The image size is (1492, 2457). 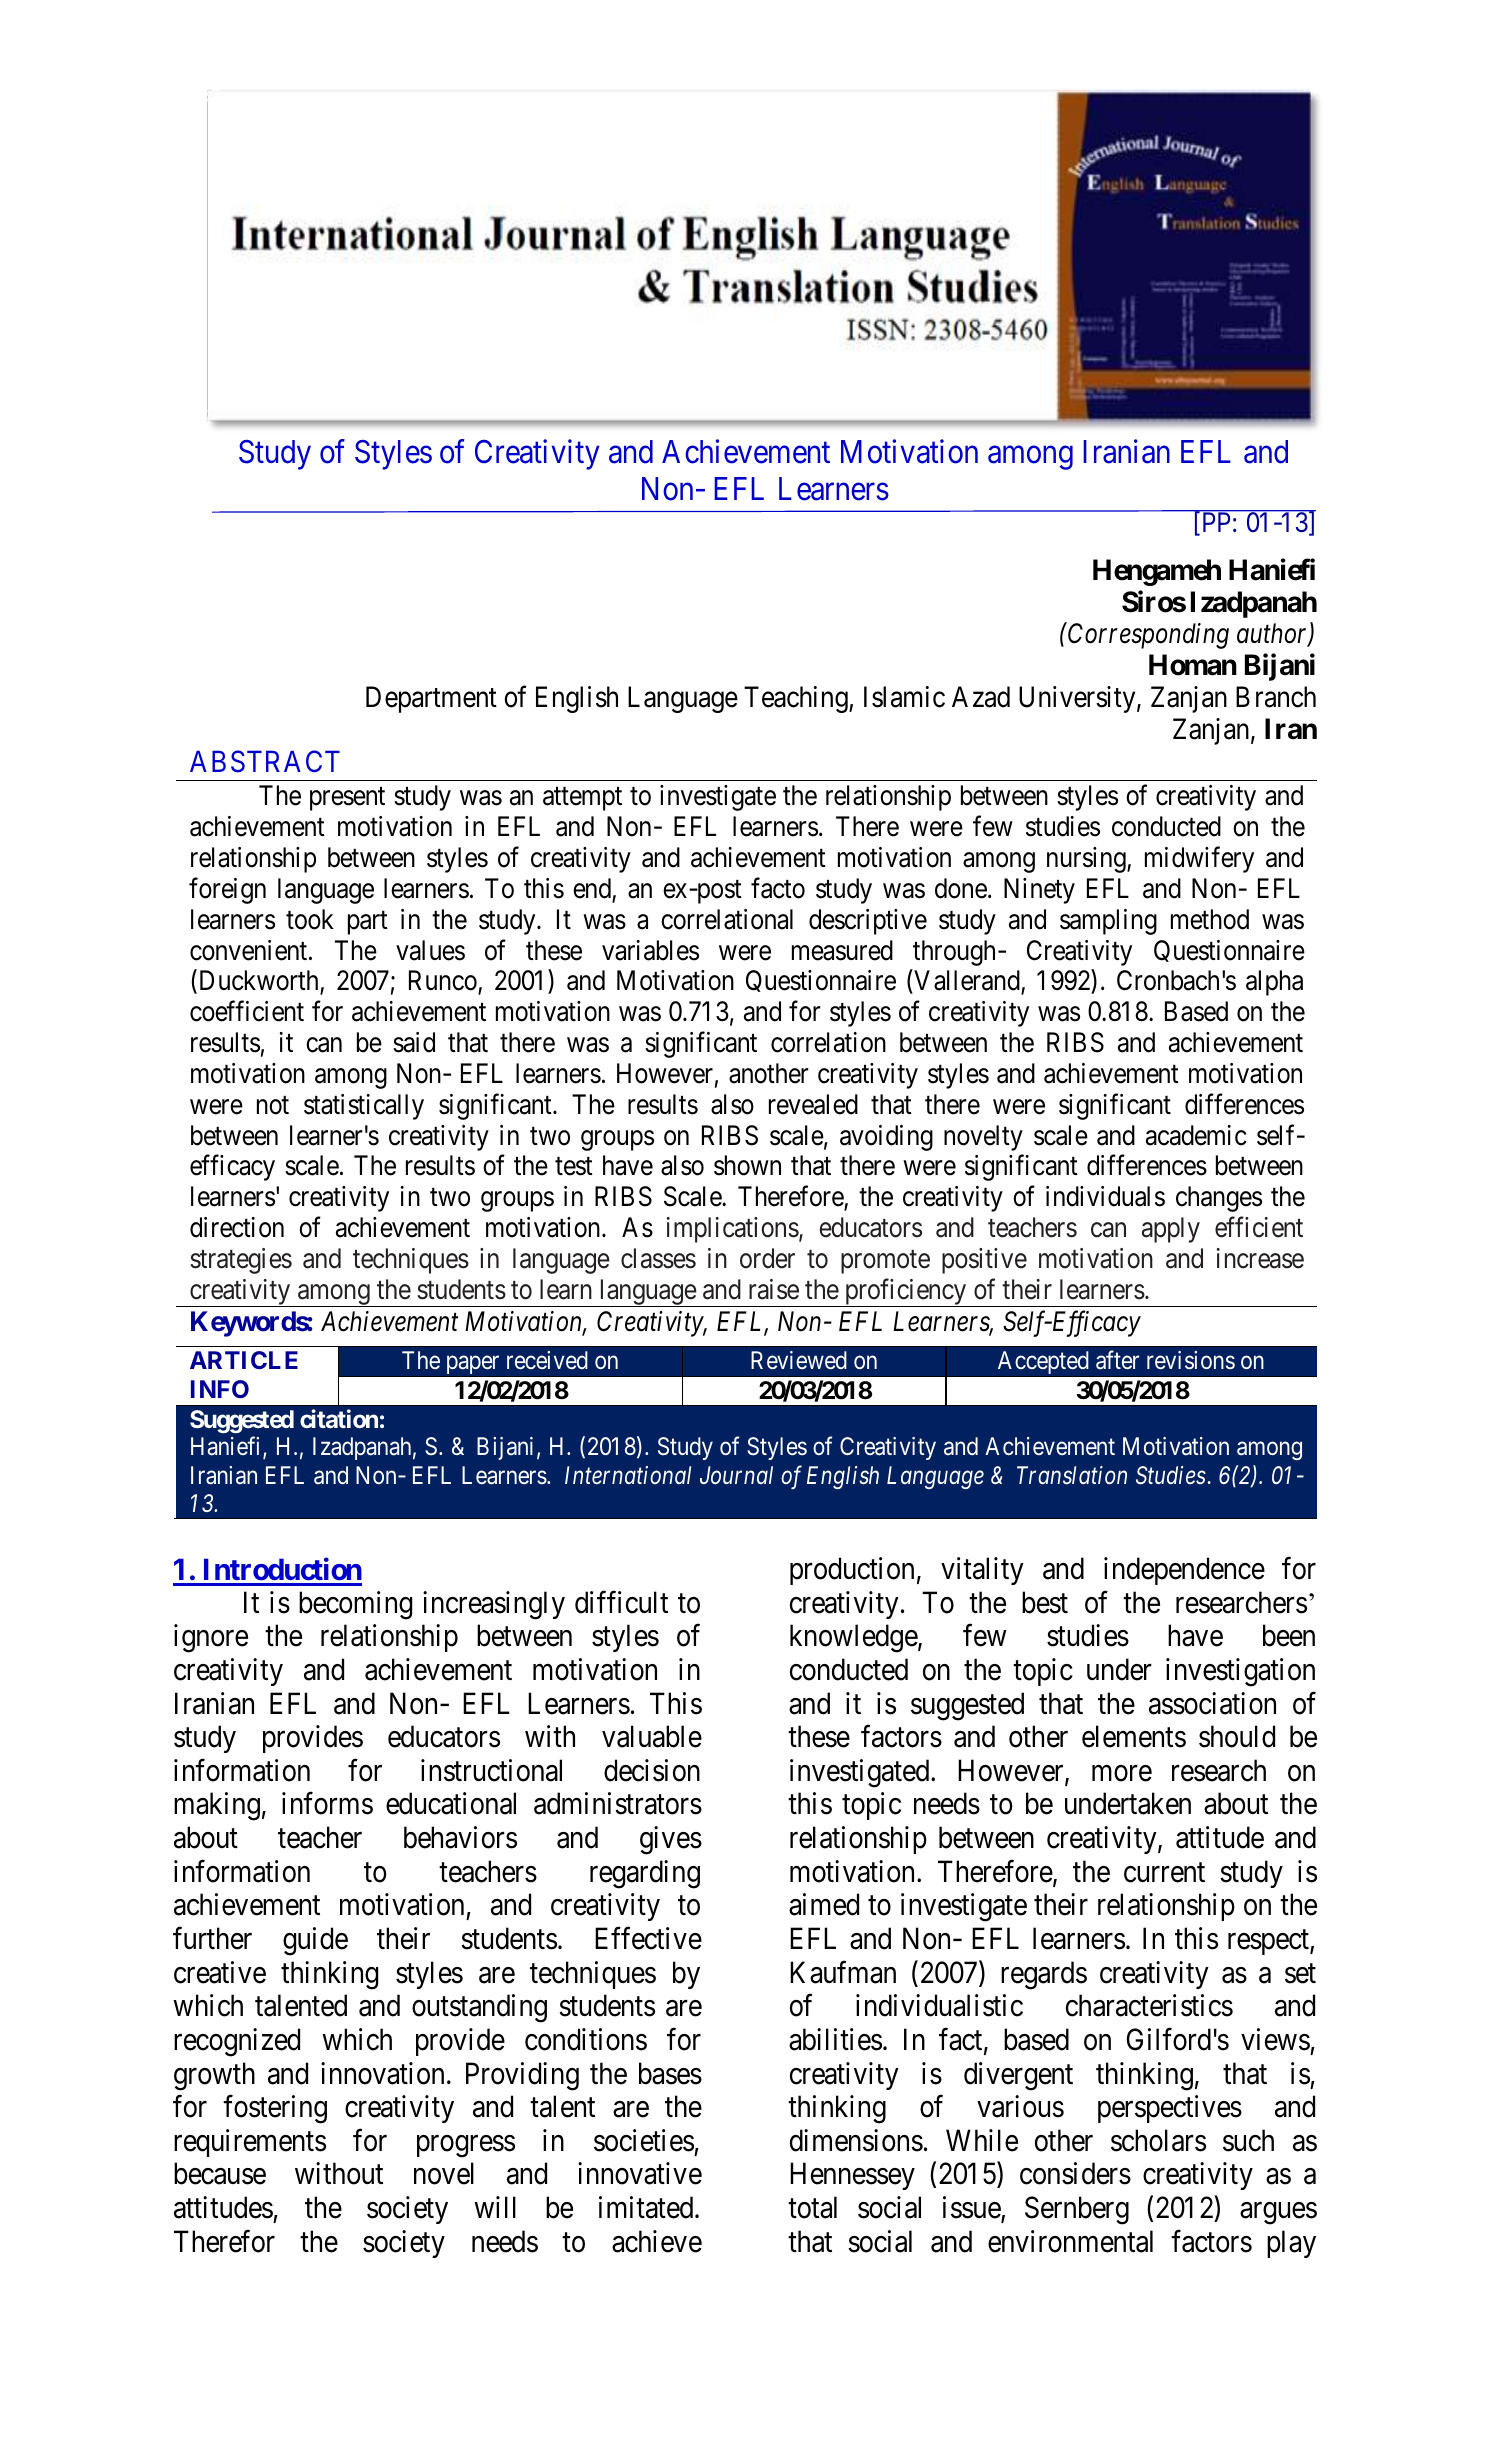 I want to click on statistically, so click(x=364, y=1107).
